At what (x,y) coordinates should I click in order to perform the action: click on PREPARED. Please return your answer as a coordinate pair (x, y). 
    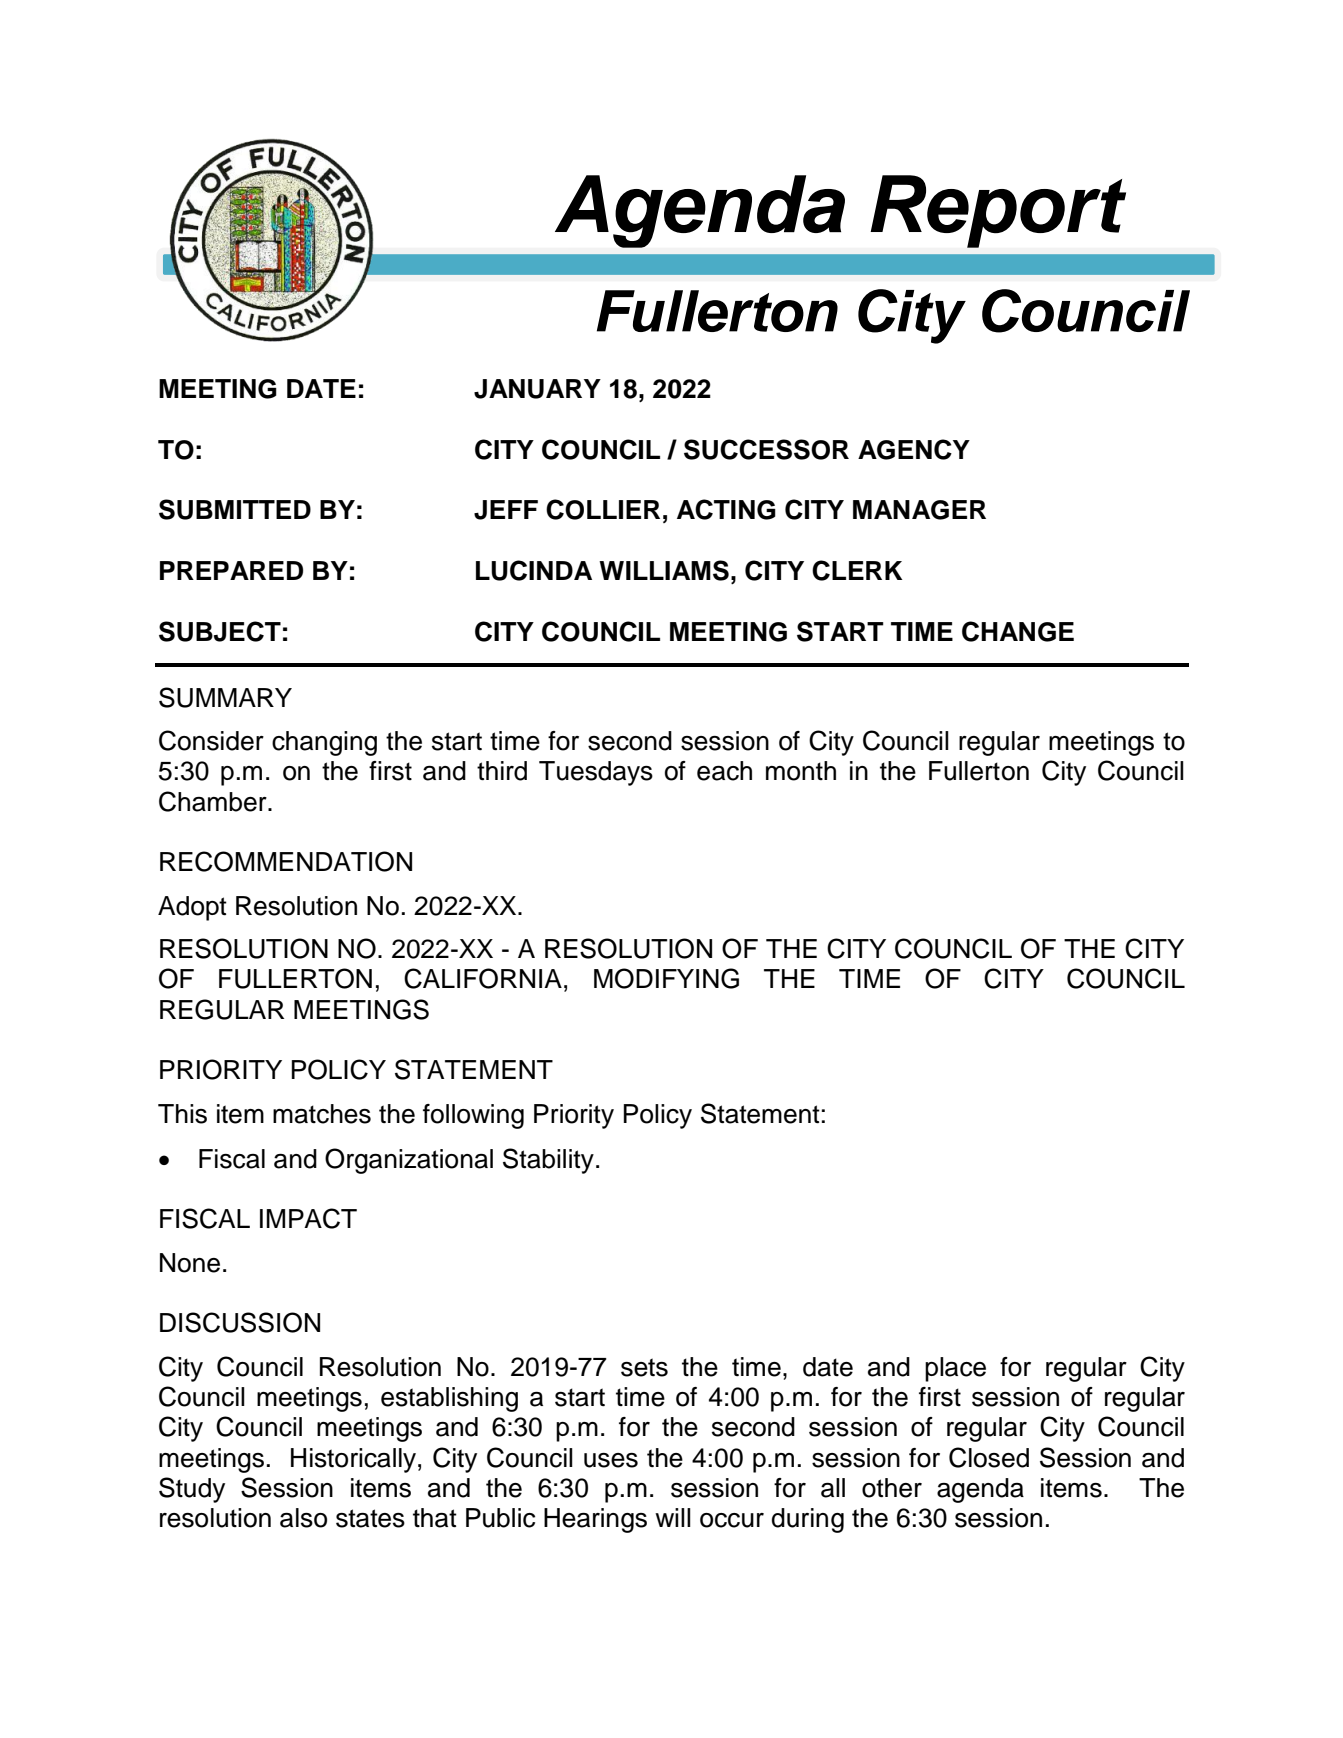
    Looking at the image, I should click on (231, 570).
